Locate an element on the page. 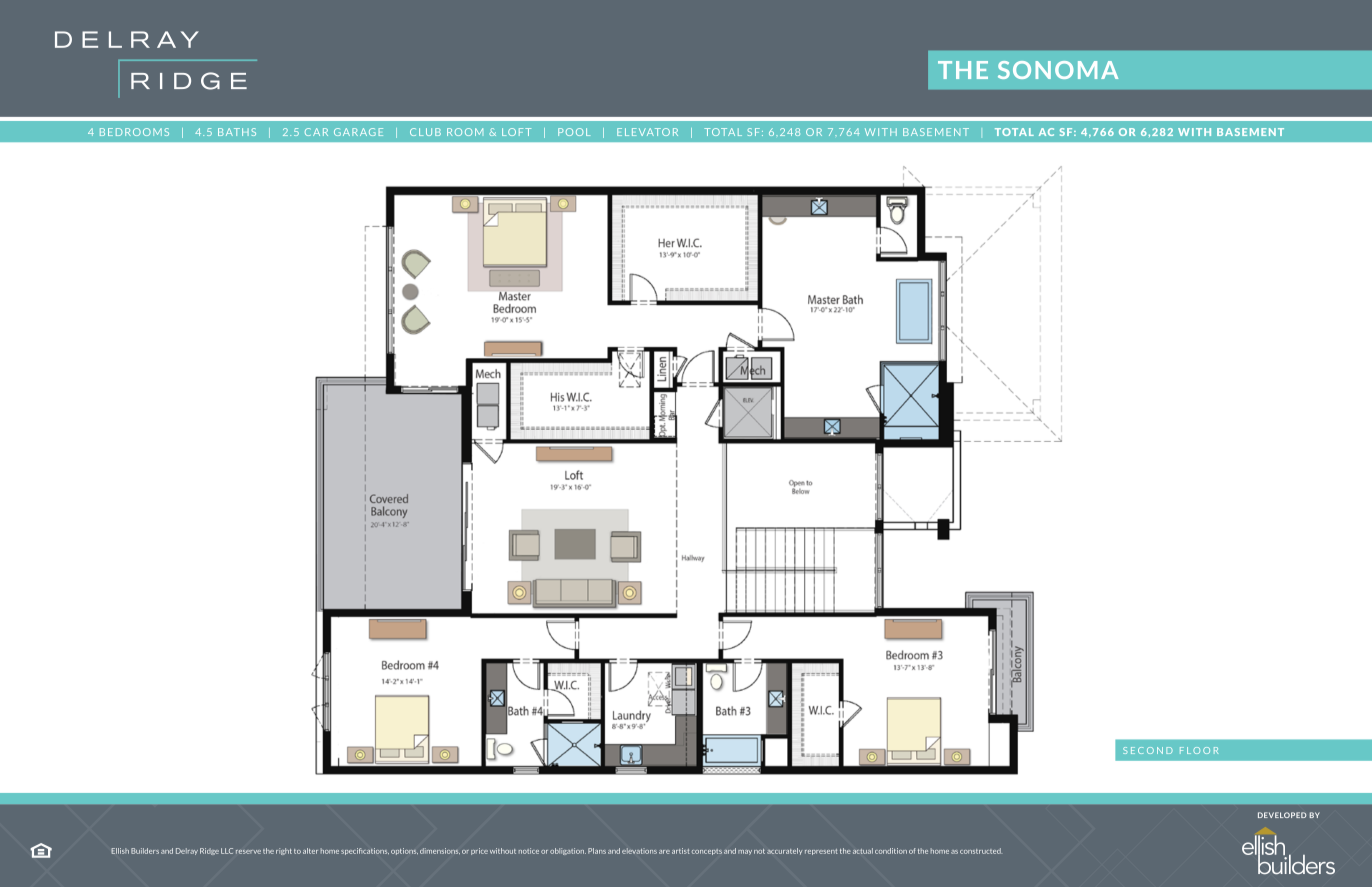  concepts is located at coordinates (707, 852).
